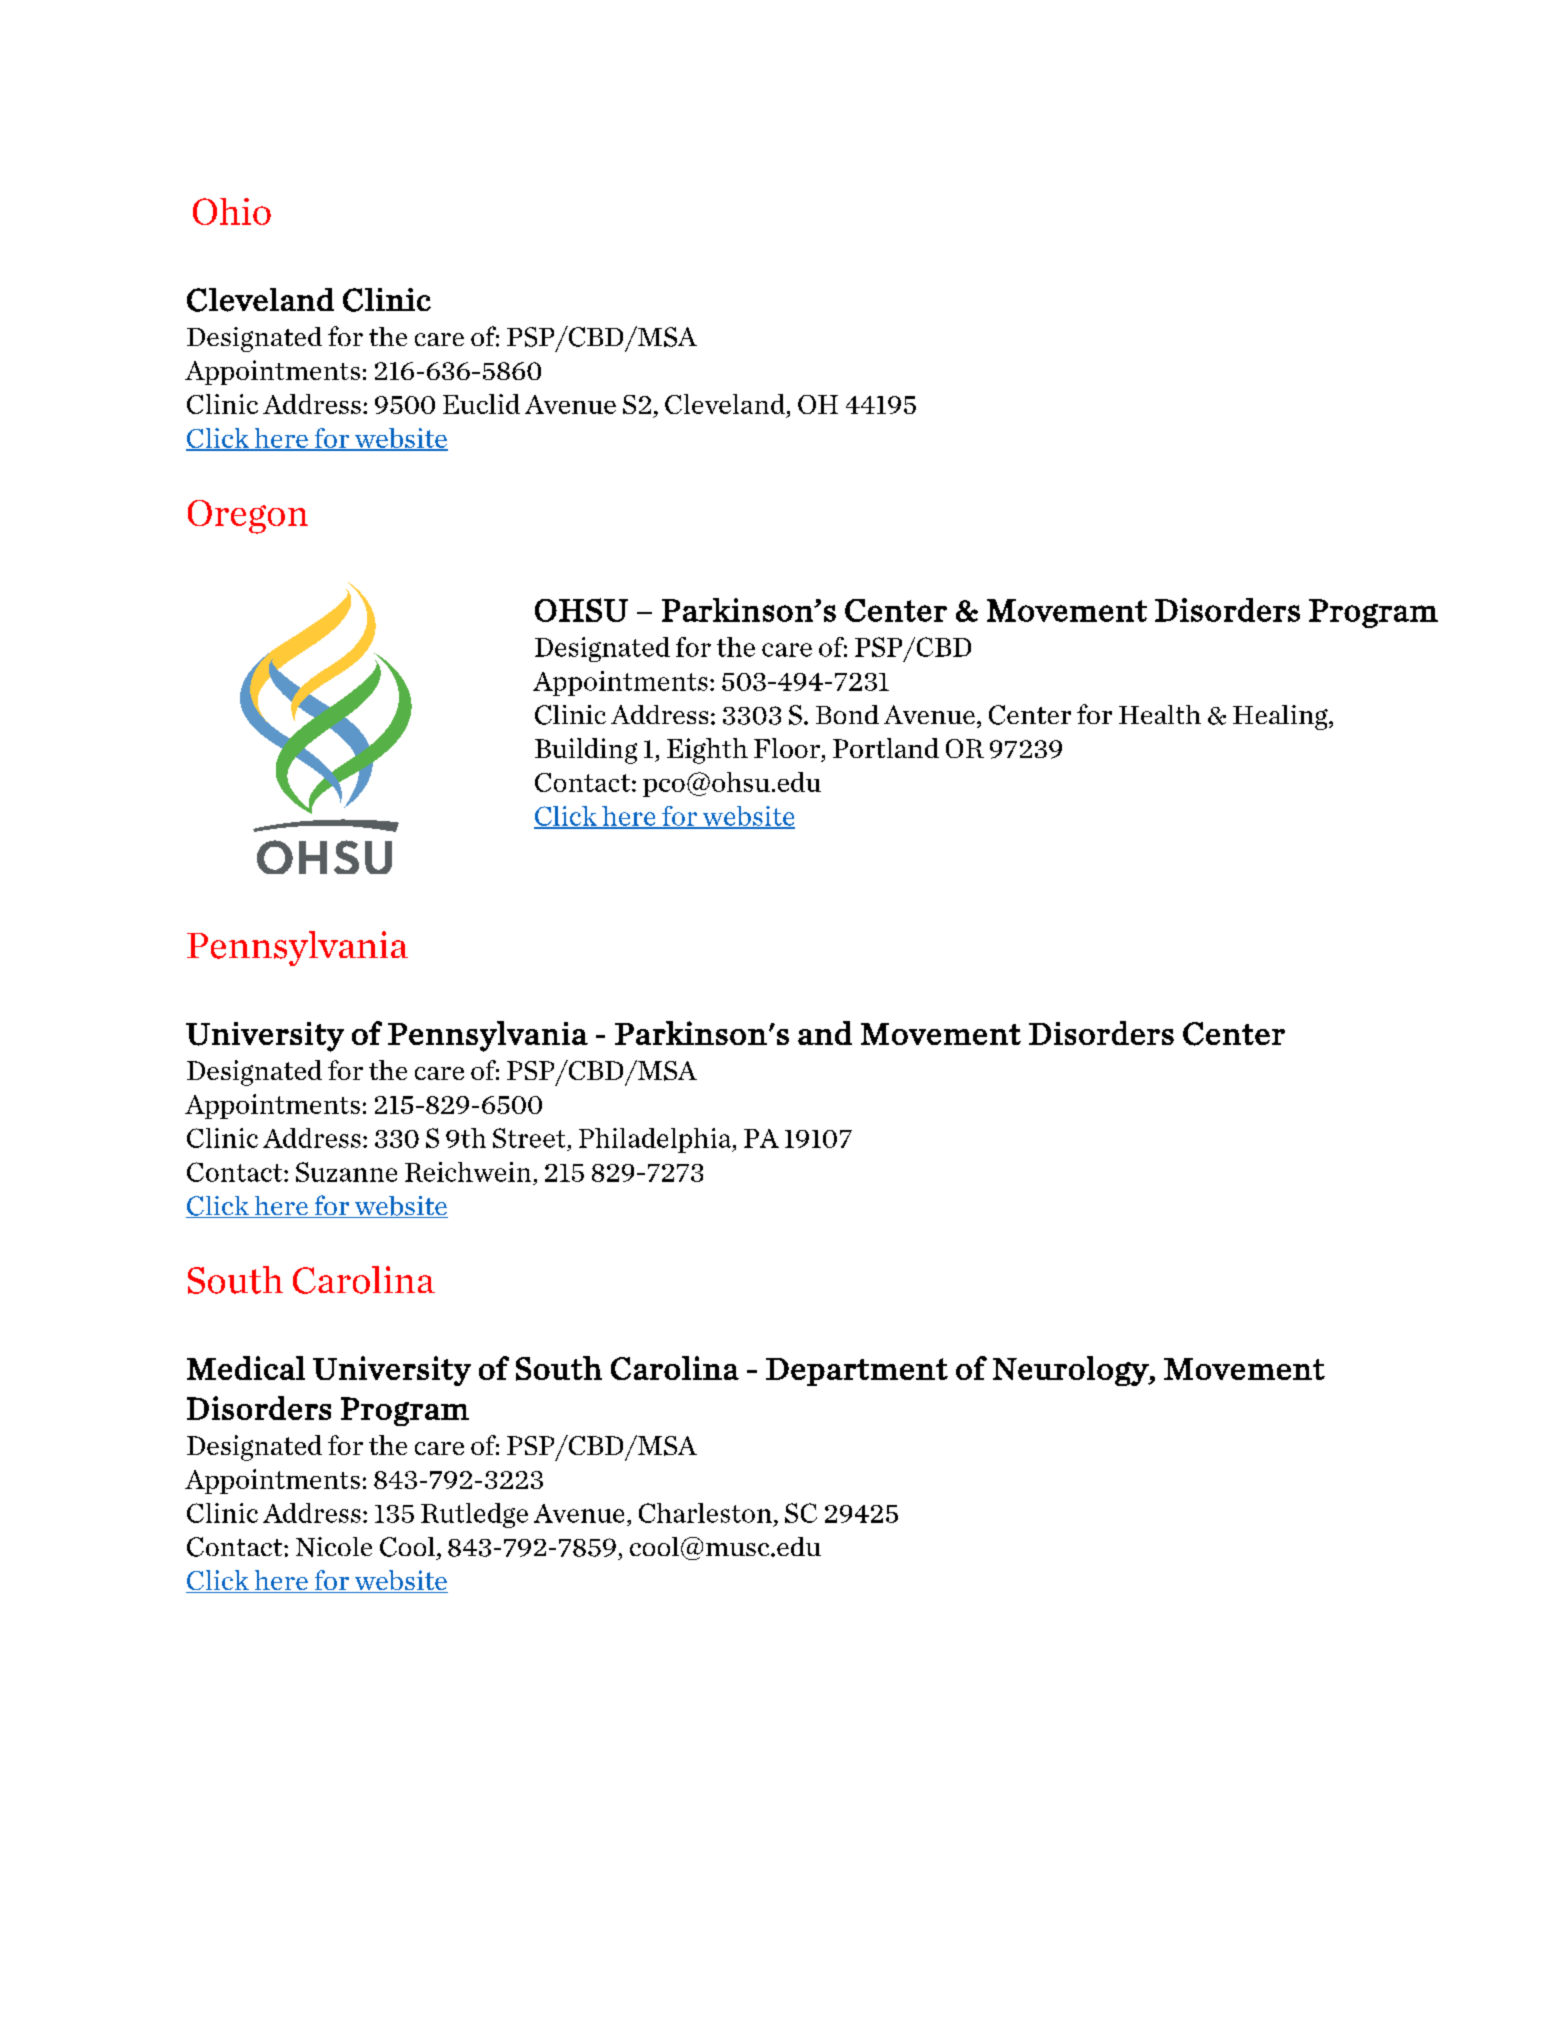 The image size is (1567, 2028). What do you see at coordinates (586, 751) in the image?
I see `Building` at bounding box center [586, 751].
